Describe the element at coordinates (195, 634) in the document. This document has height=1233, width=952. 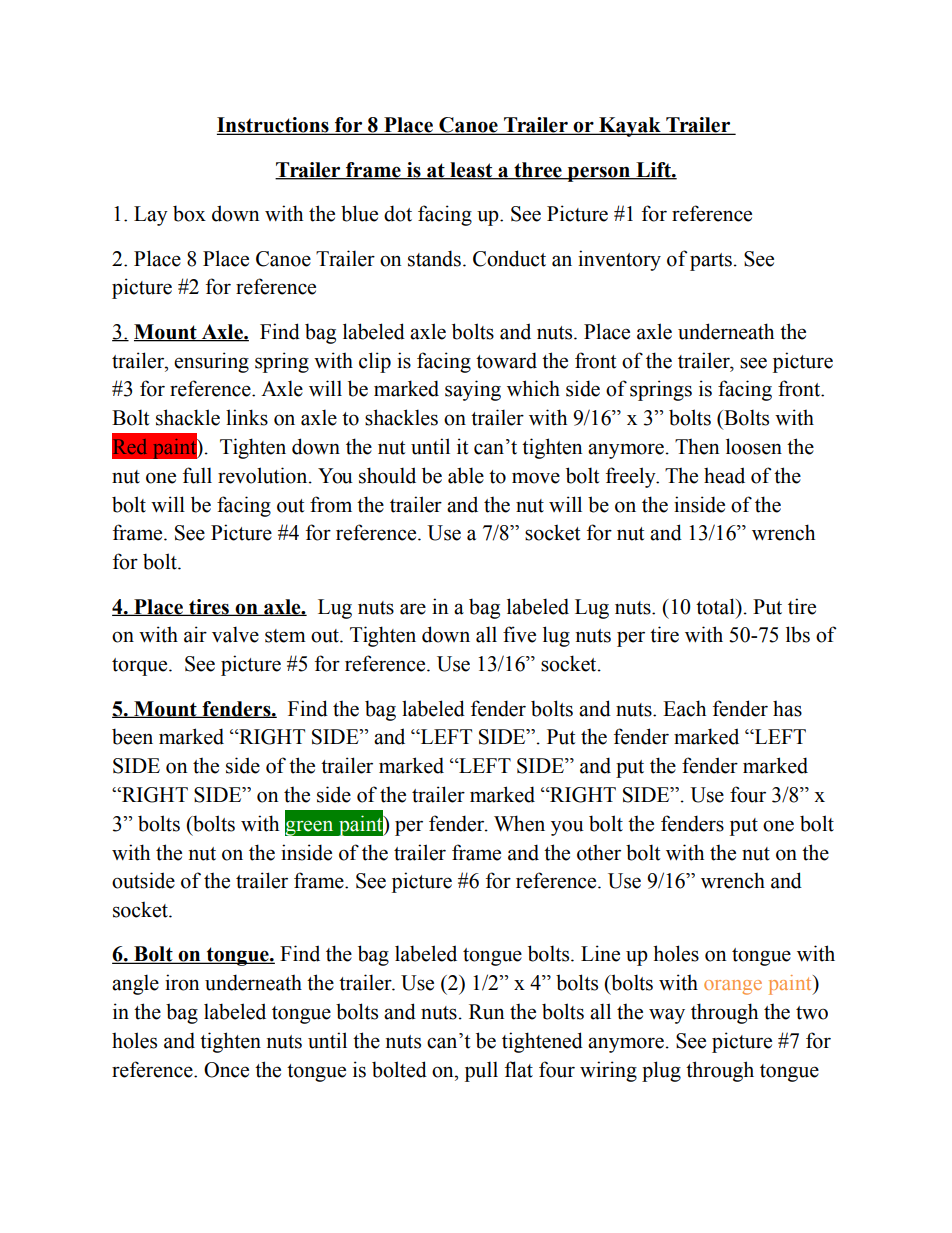
I see `air` at that location.
